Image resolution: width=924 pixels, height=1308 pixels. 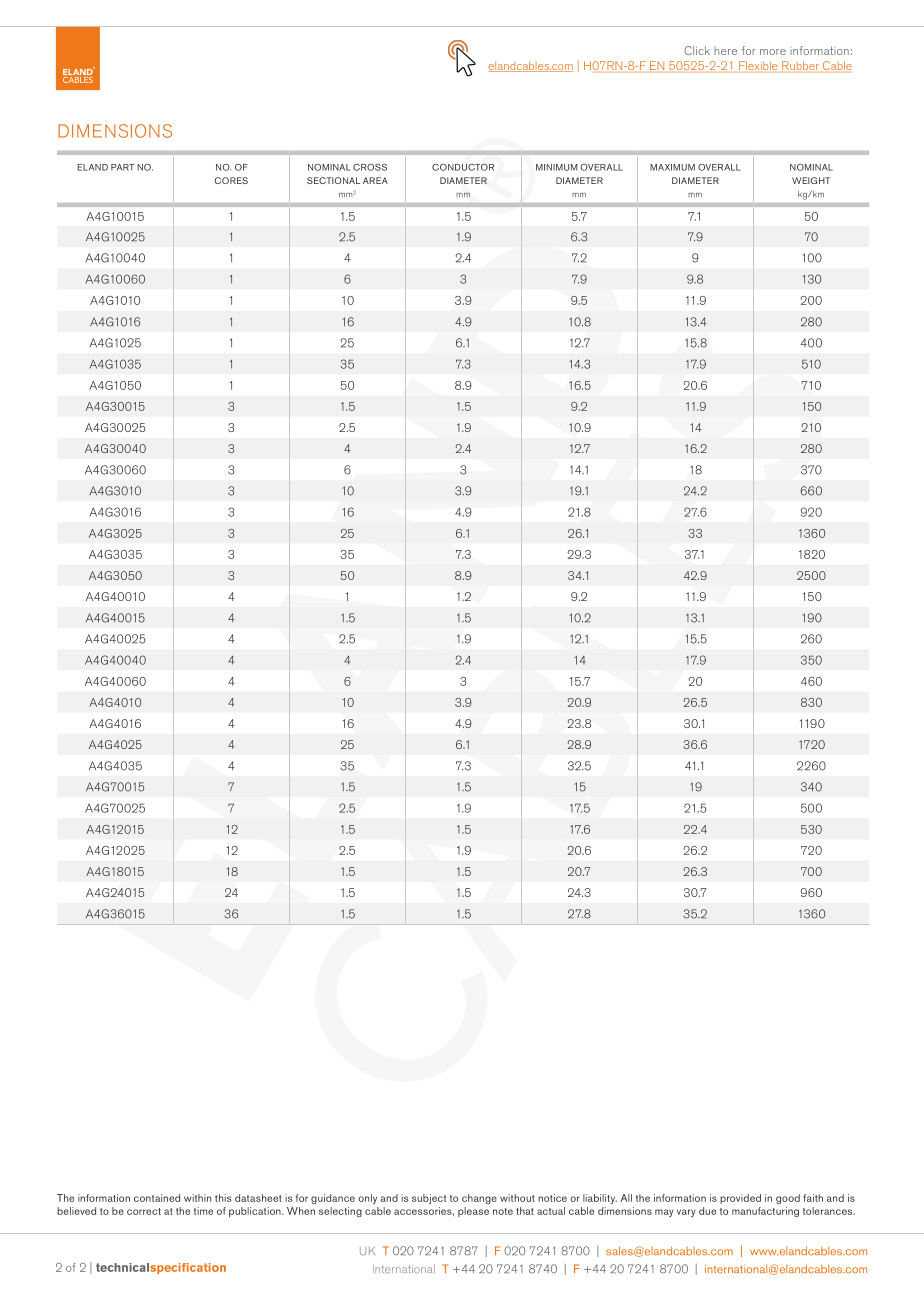 What do you see at coordinates (479, 1199) in the page?
I see `change` at bounding box center [479, 1199].
